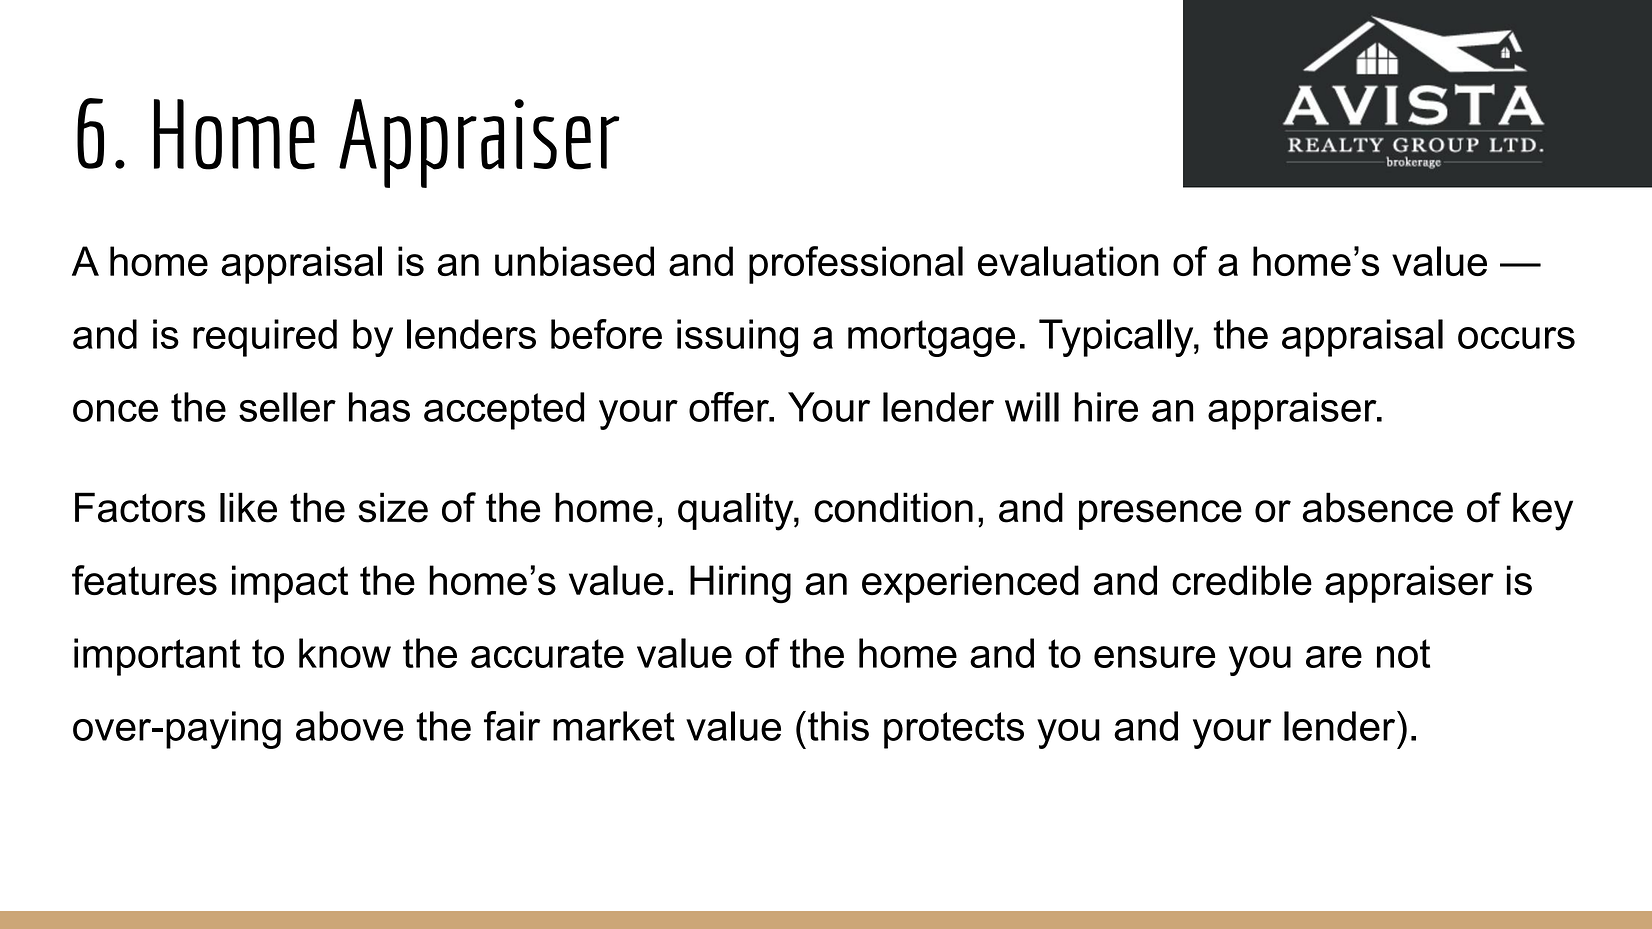 This document has width=1652, height=929. I want to click on offer, so click(730, 407).
